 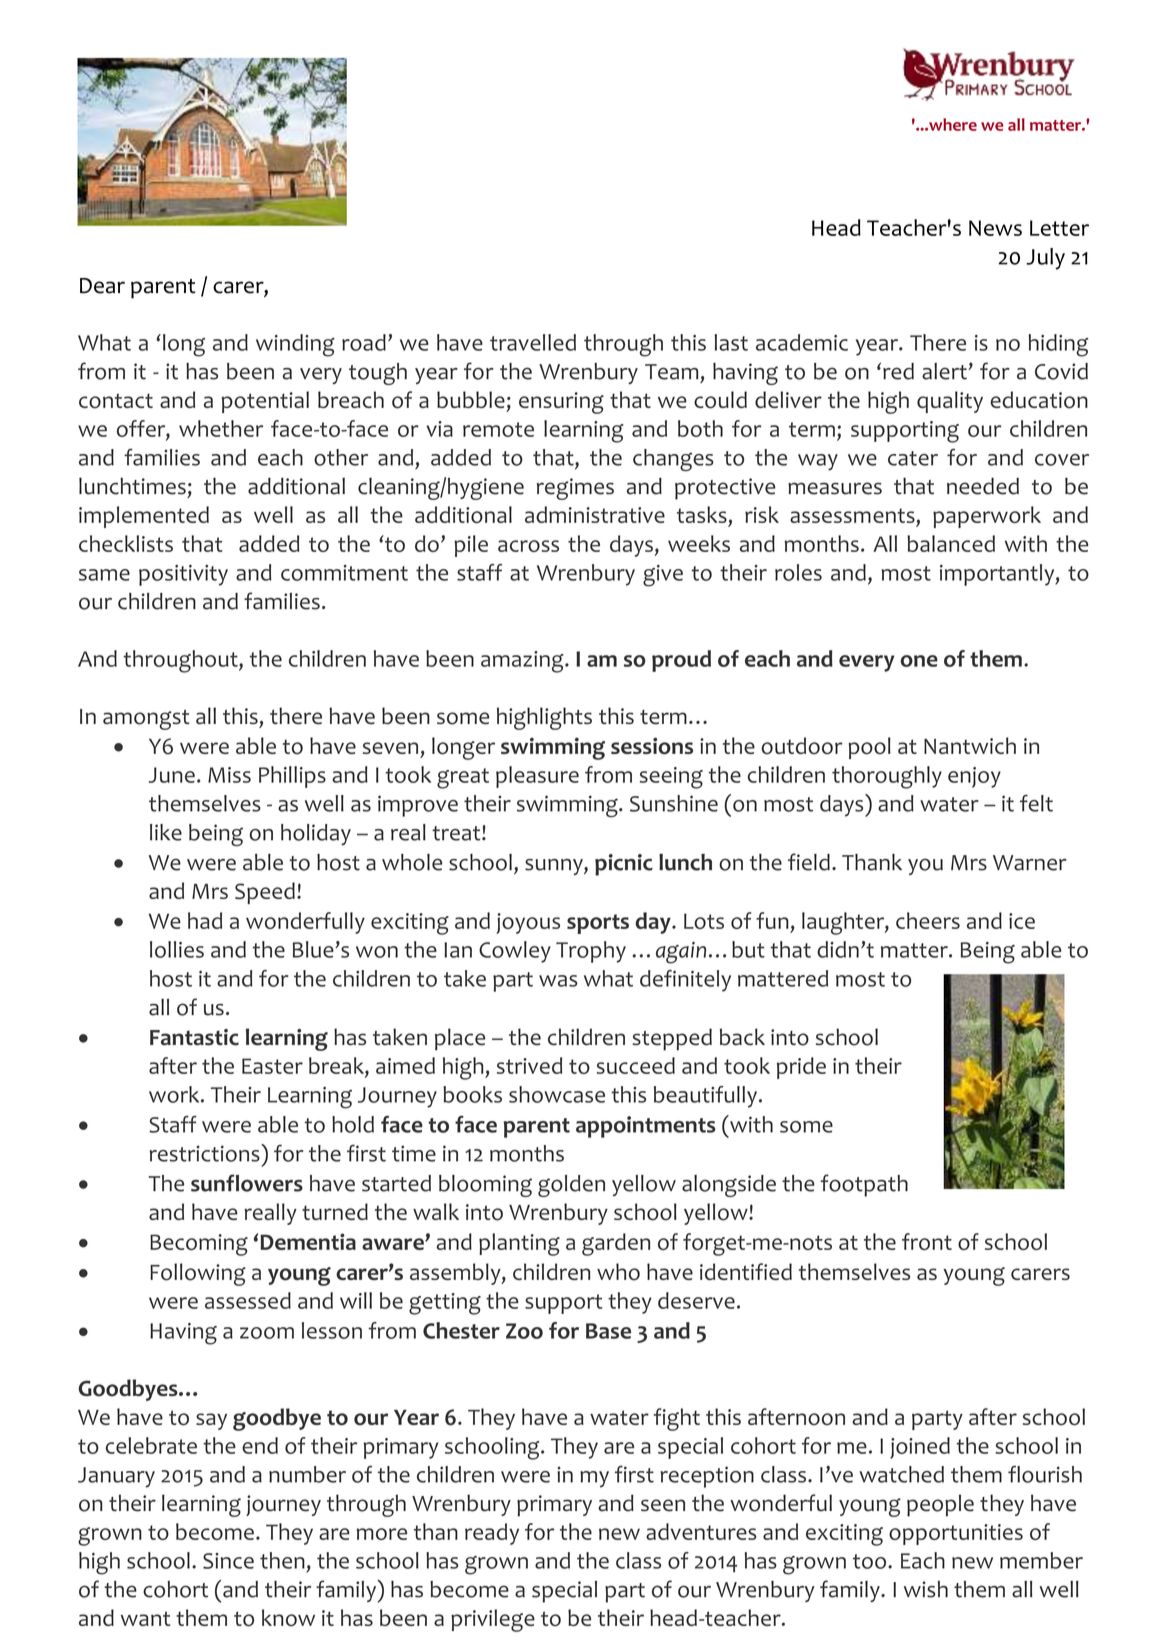 What do you see at coordinates (102, 286) in the screenshot?
I see `Dear` at bounding box center [102, 286].
